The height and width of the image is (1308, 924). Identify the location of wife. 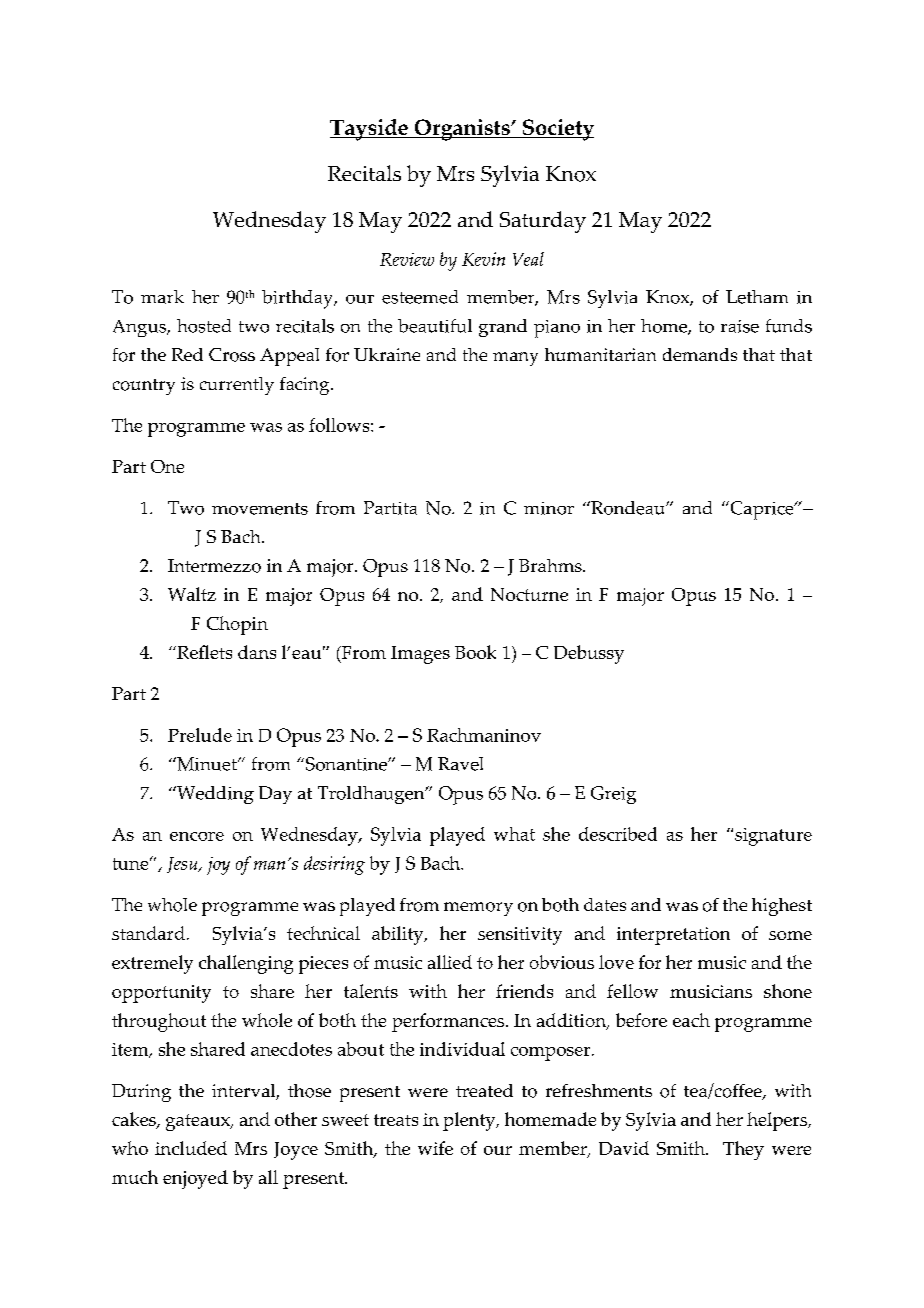
(435, 1148).
